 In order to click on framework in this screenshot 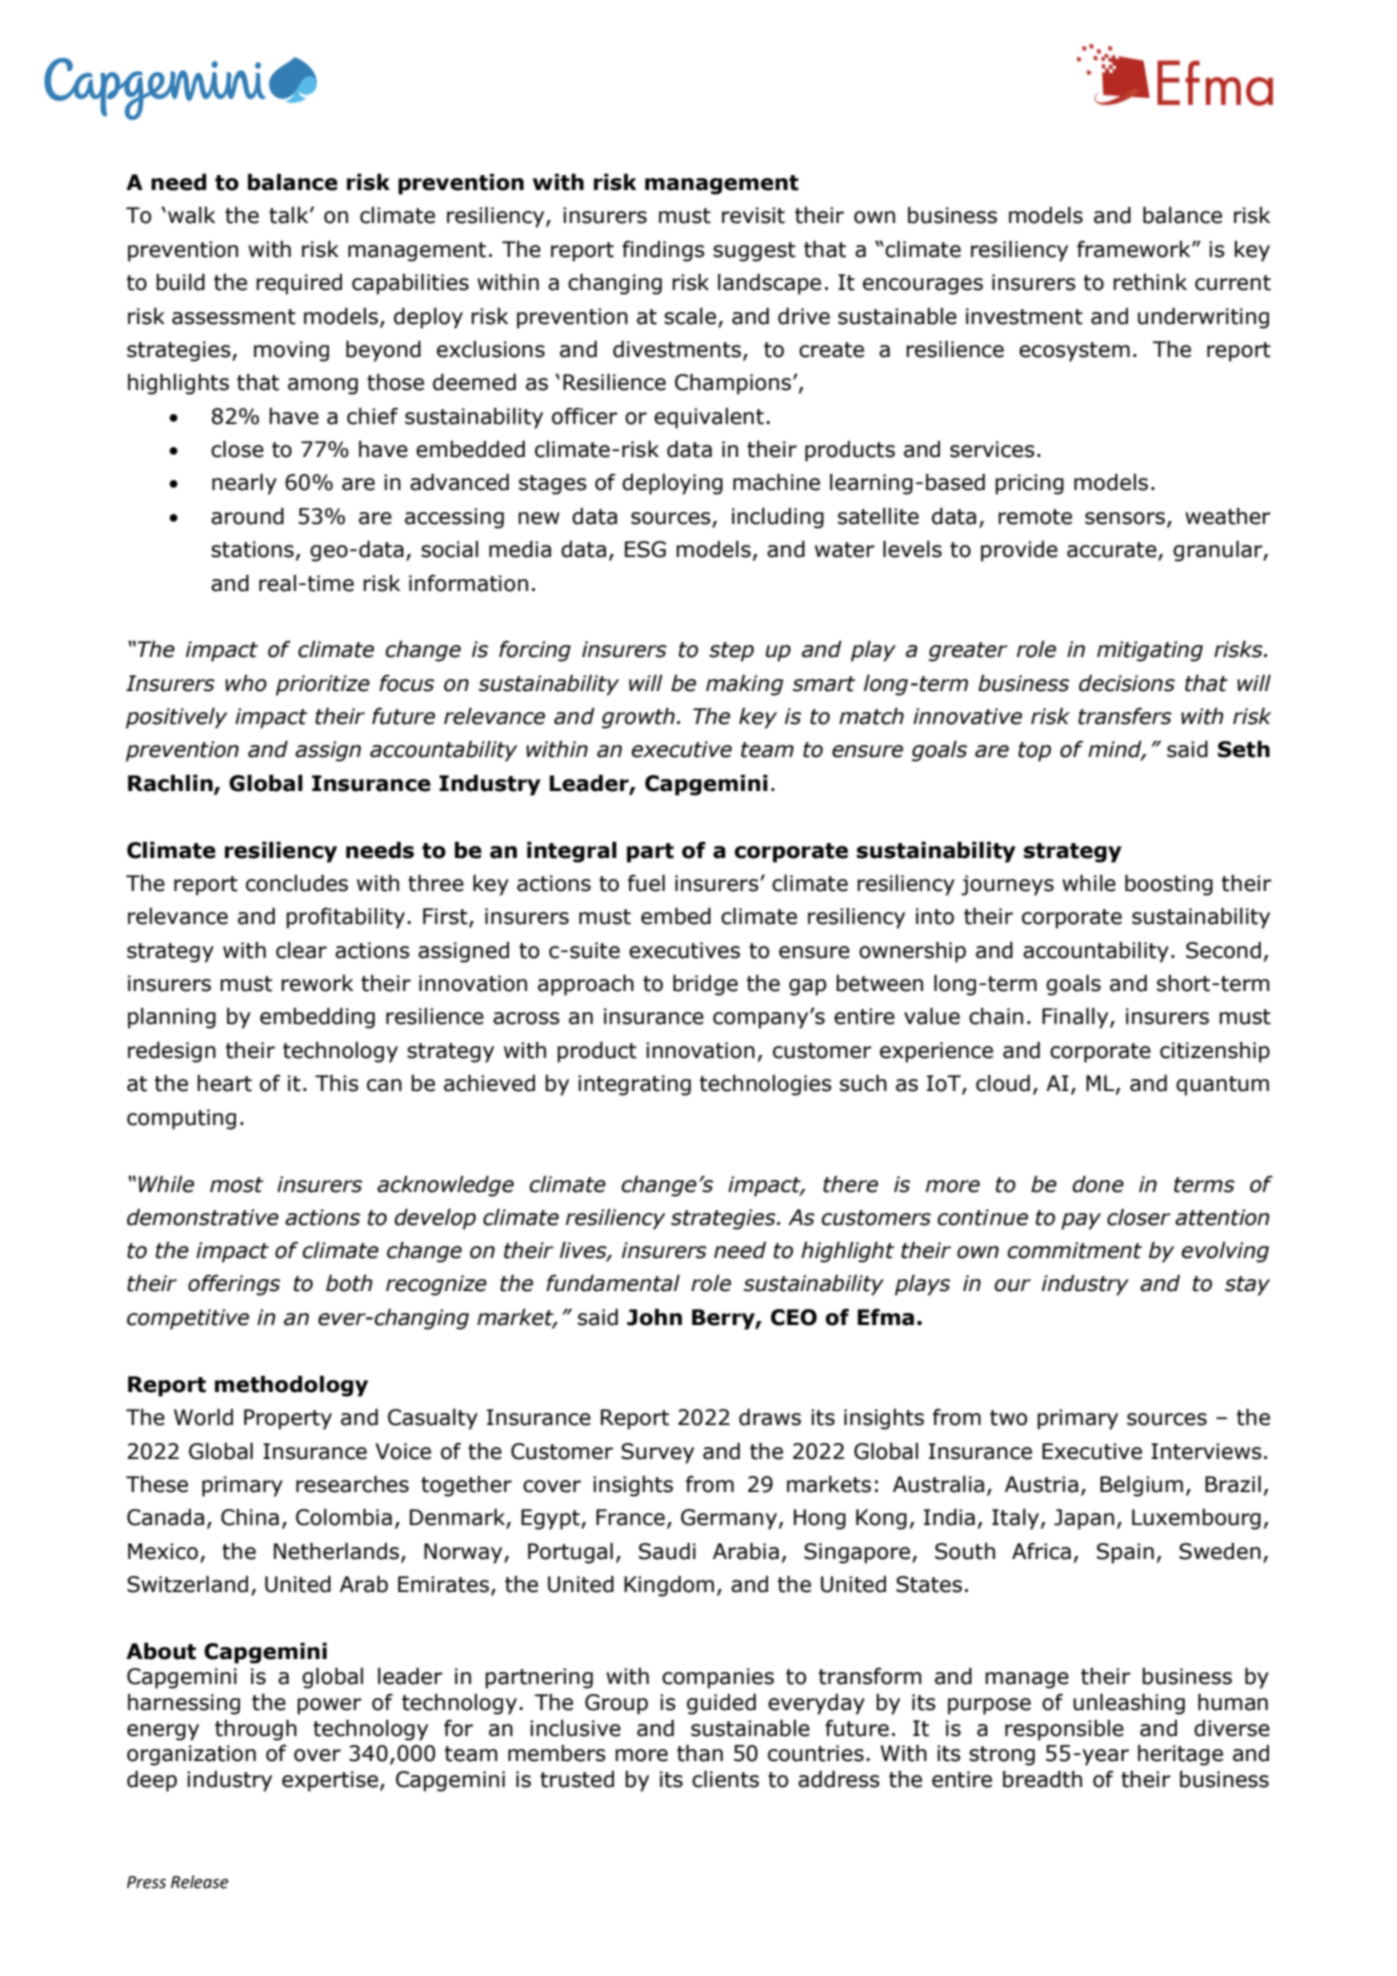, I will do `click(1135, 249)`.
